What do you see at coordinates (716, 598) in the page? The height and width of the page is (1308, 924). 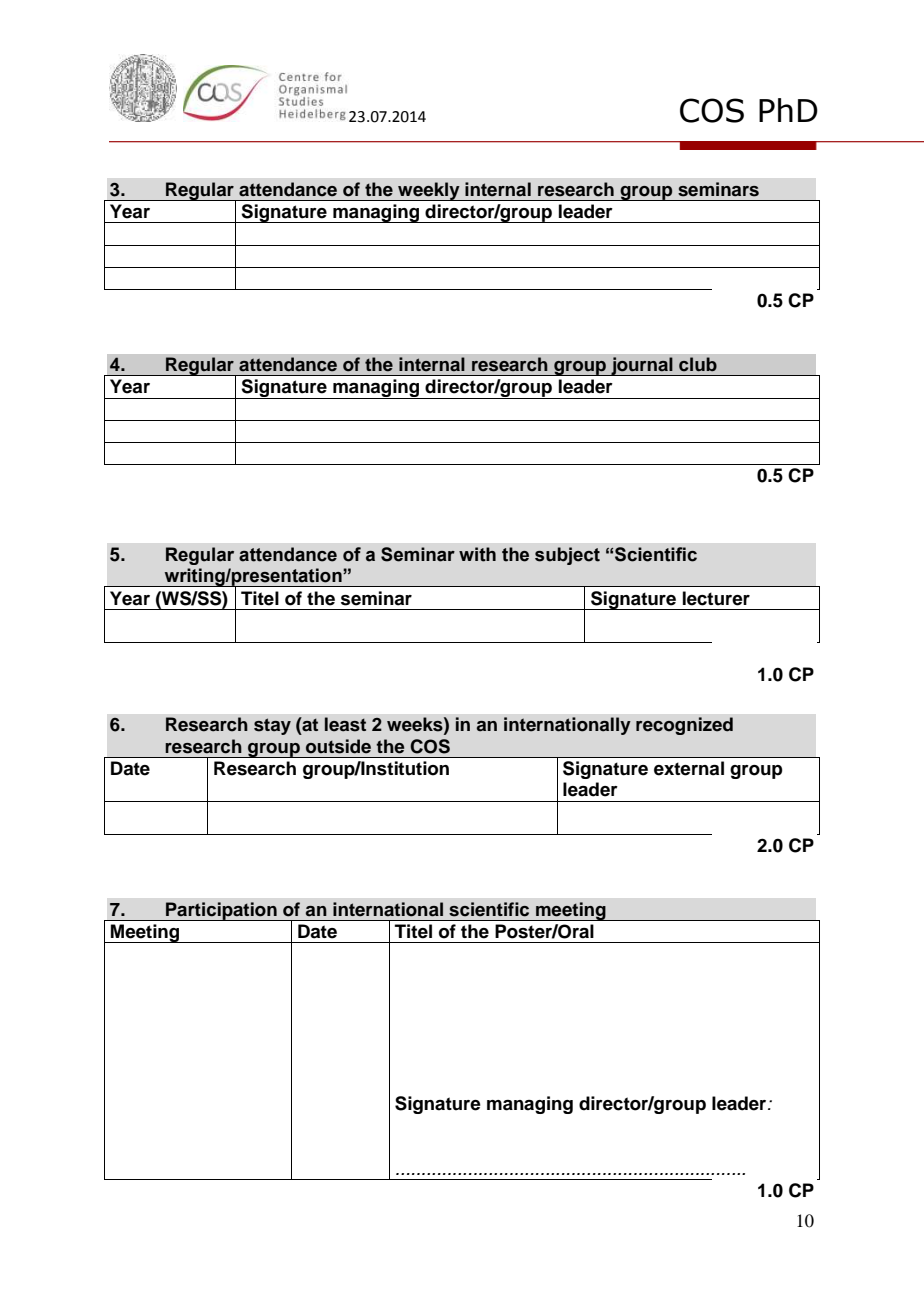 I see `lecturer` at bounding box center [716, 598].
